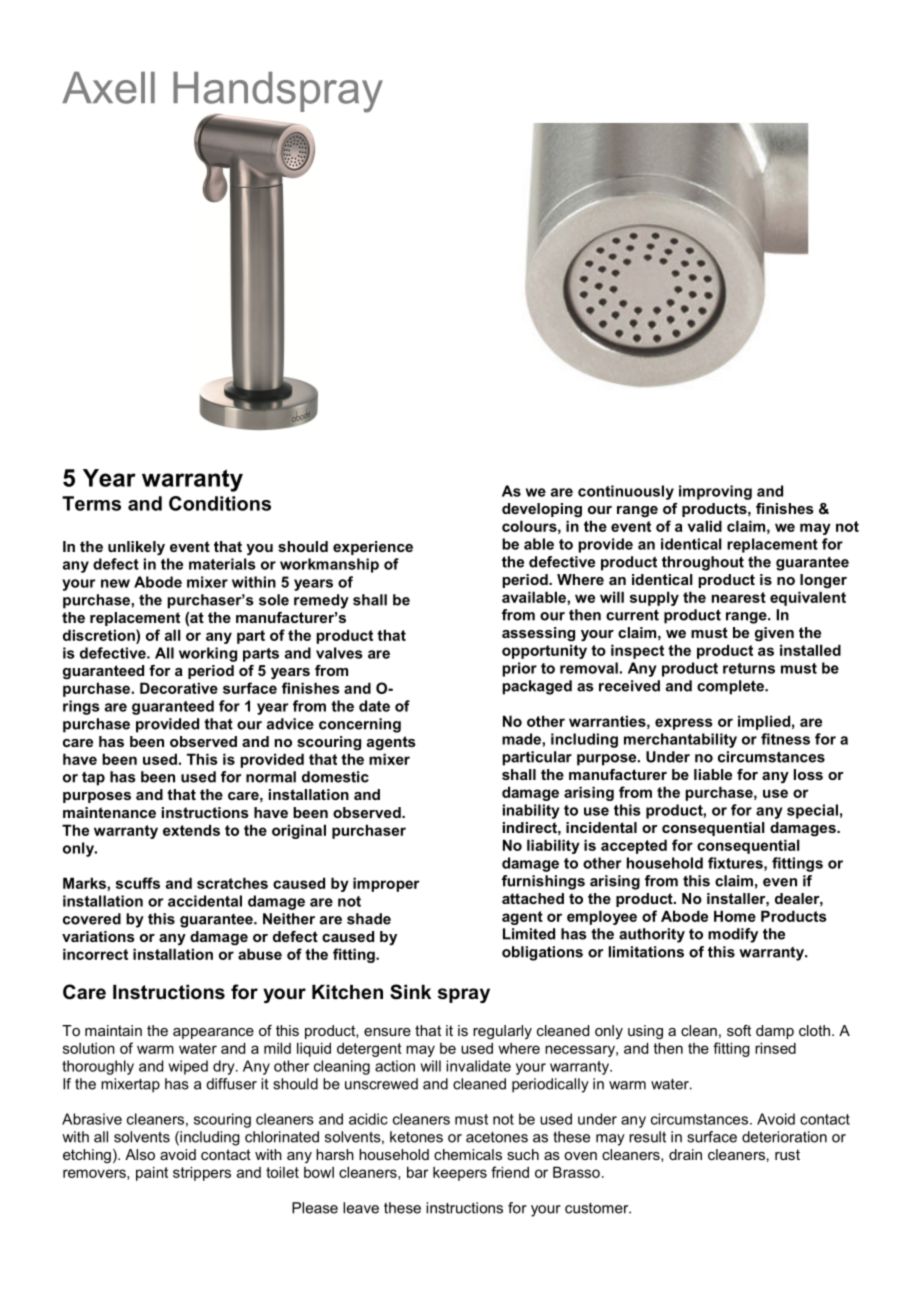 This screenshot has width=924, height=1311. What do you see at coordinates (749, 668) in the screenshot?
I see `returns` at bounding box center [749, 668].
